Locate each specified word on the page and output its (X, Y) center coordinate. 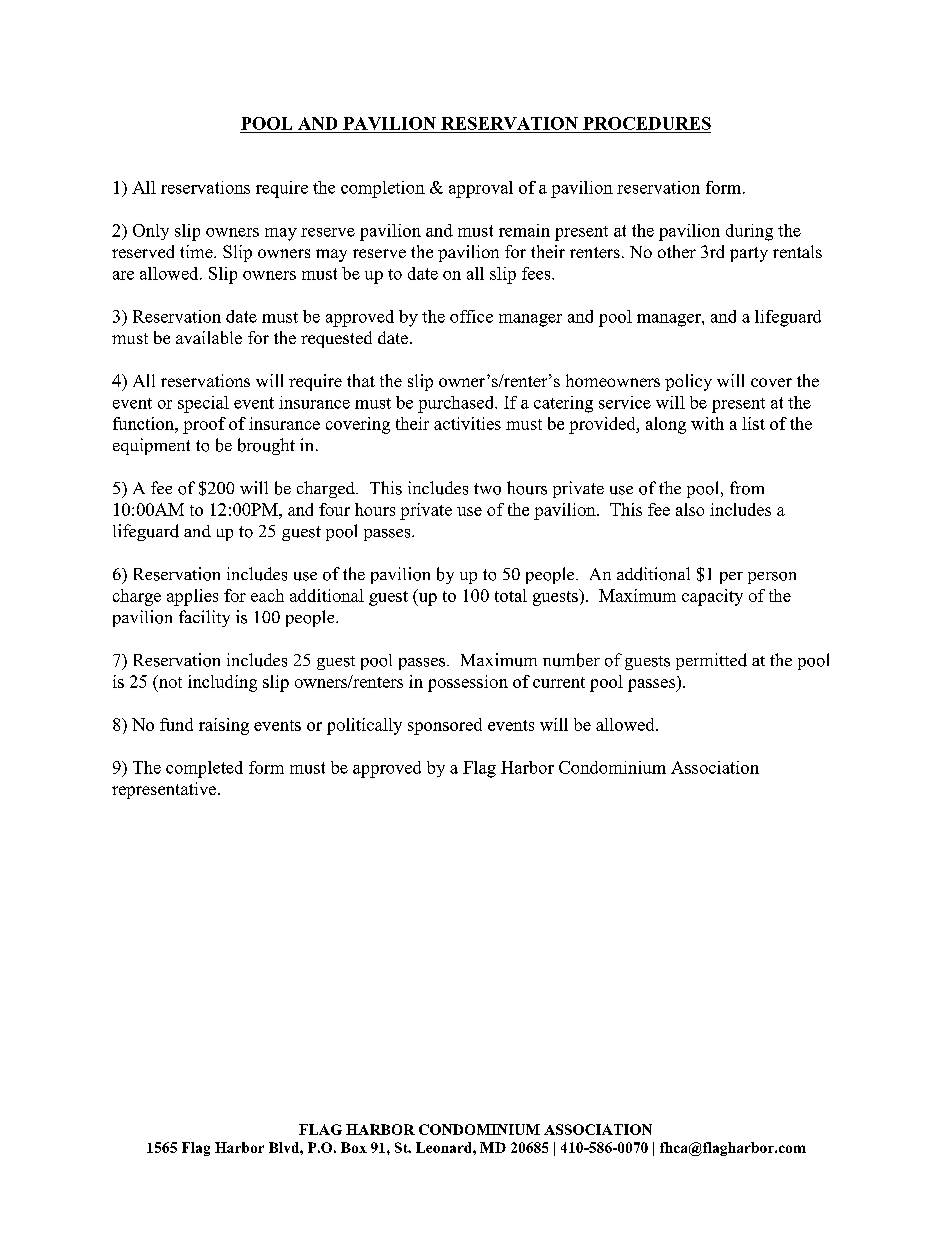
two (487, 489)
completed (204, 769)
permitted (711, 661)
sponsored (445, 726)
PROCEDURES (647, 123)
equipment (151, 446)
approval (481, 189)
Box (354, 1147)
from (747, 488)
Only (151, 232)
